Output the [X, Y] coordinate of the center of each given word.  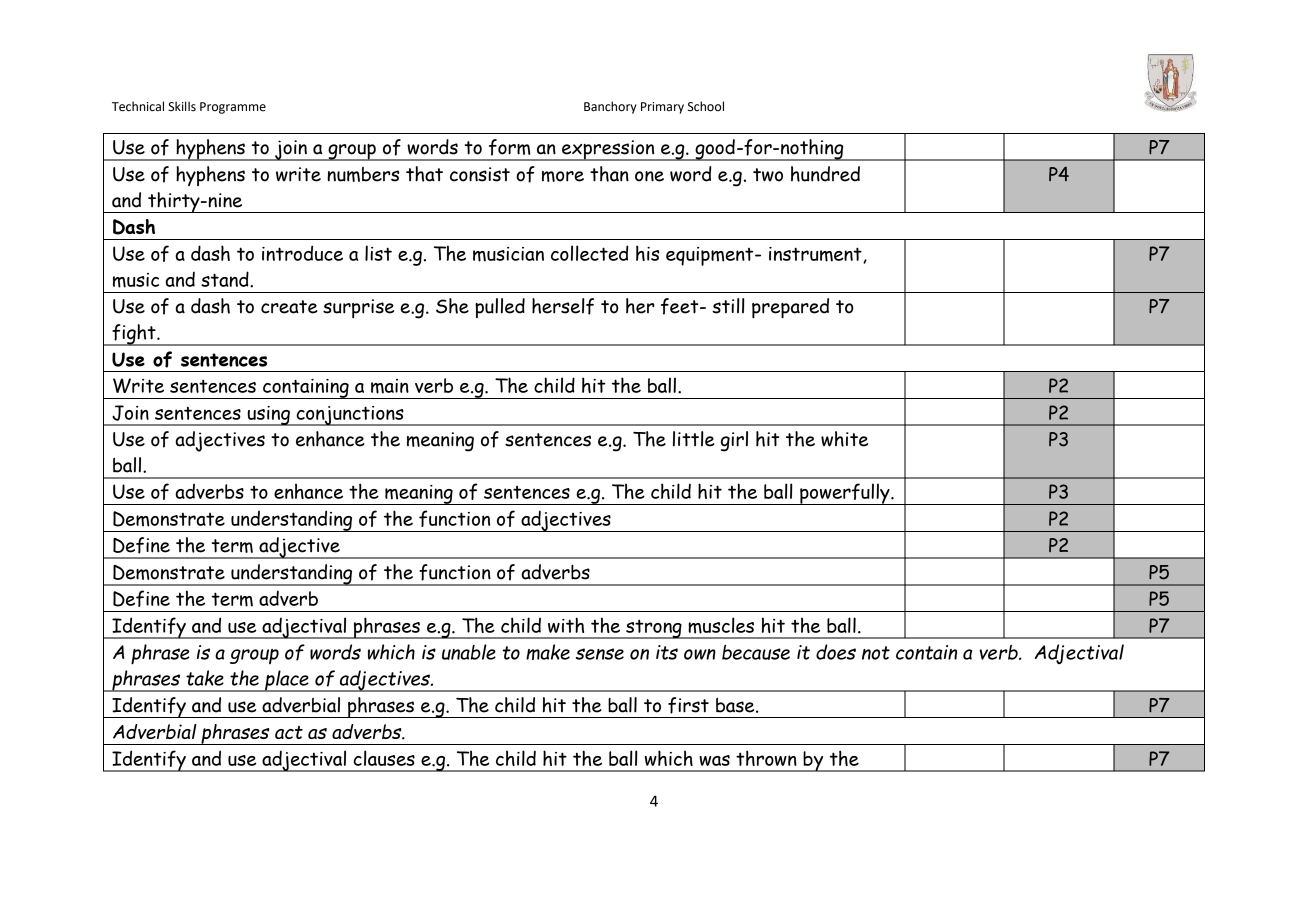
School [706, 106]
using [268, 416]
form [510, 147]
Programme [233, 108]
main [390, 386]
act [289, 732]
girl [734, 441]
